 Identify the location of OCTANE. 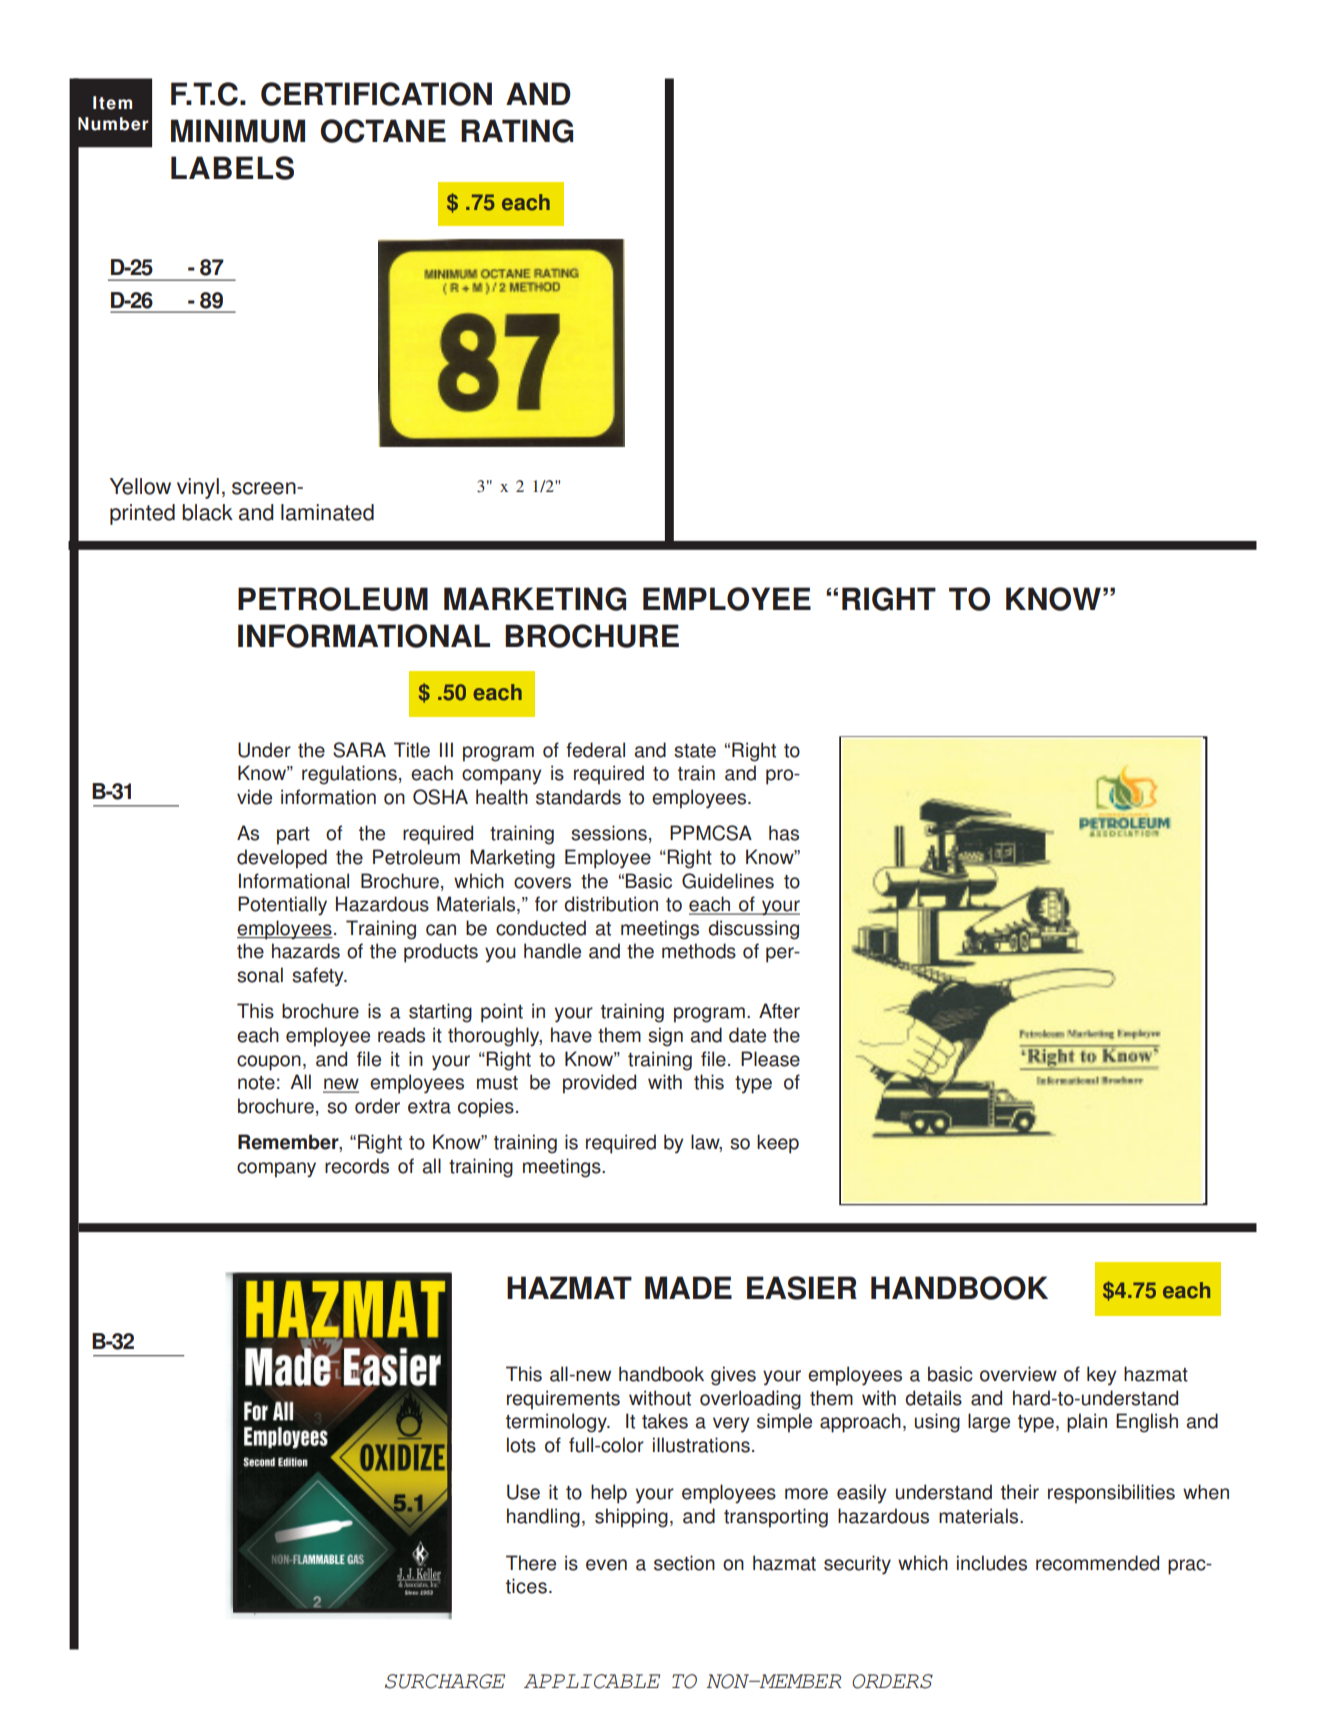
(383, 131).
